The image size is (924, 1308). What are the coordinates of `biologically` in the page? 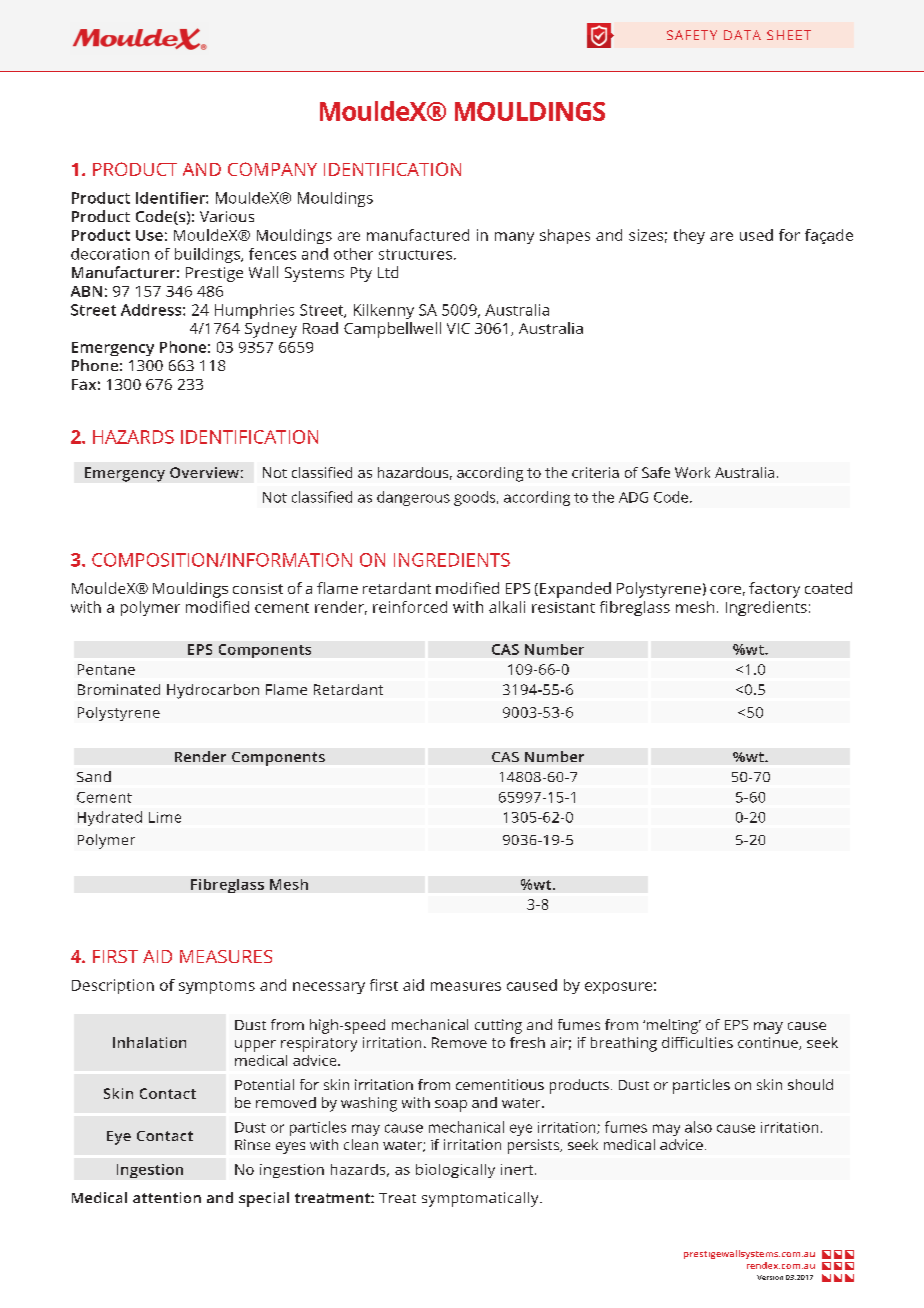 It's located at (455, 1171).
